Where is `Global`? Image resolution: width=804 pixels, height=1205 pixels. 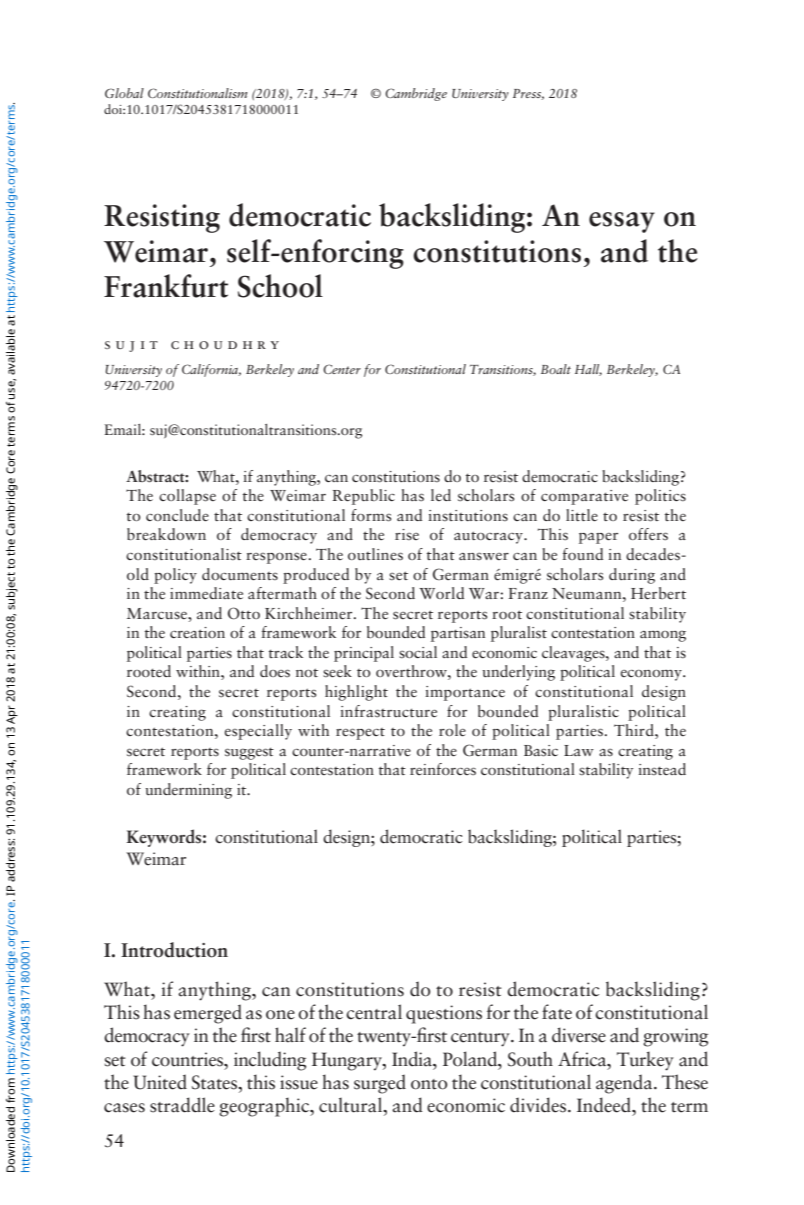 Global is located at coordinates (124, 93).
